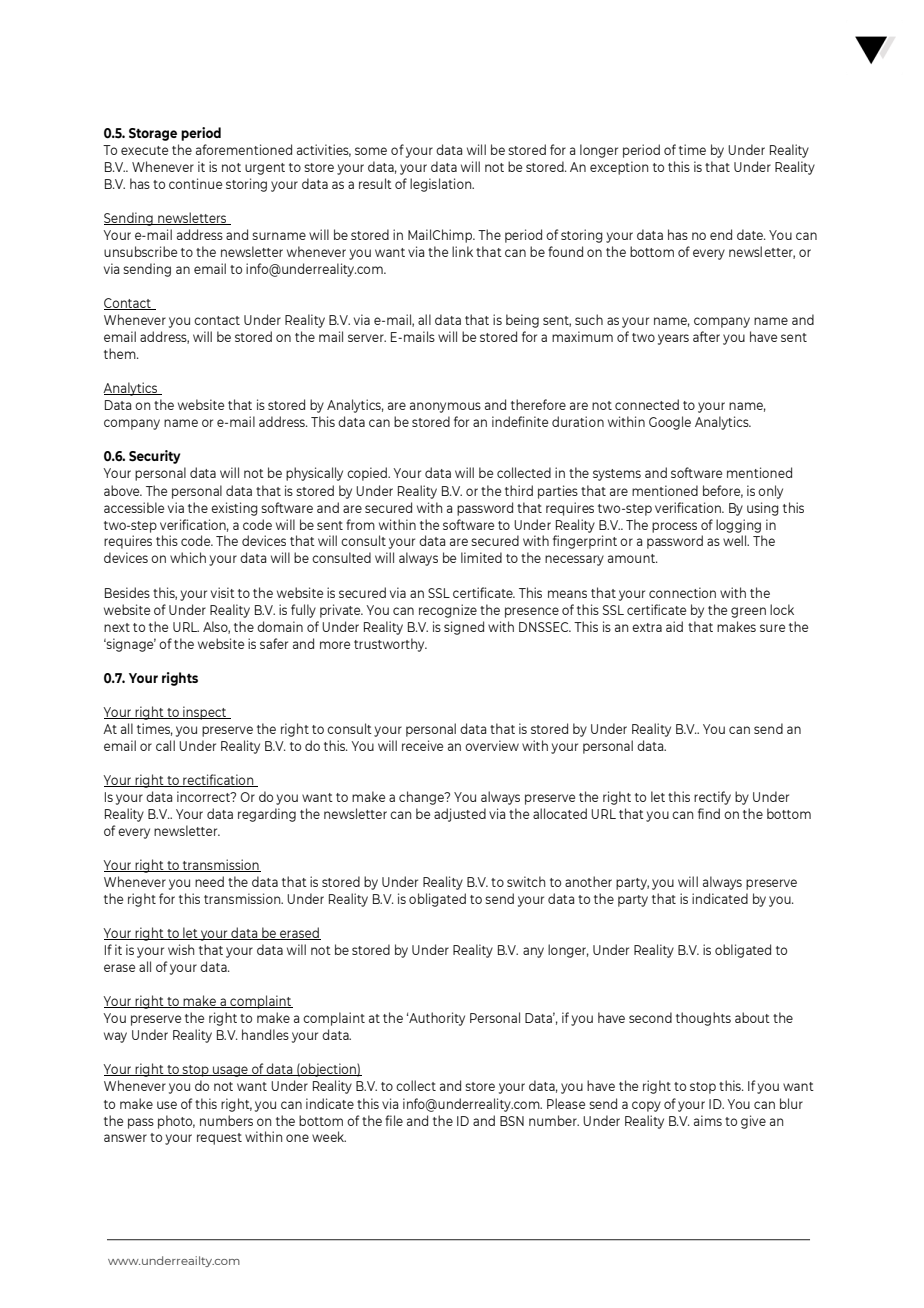 The image size is (924, 1308). Describe the element at coordinates (674, 626) in the page. I see `aid` at that location.
